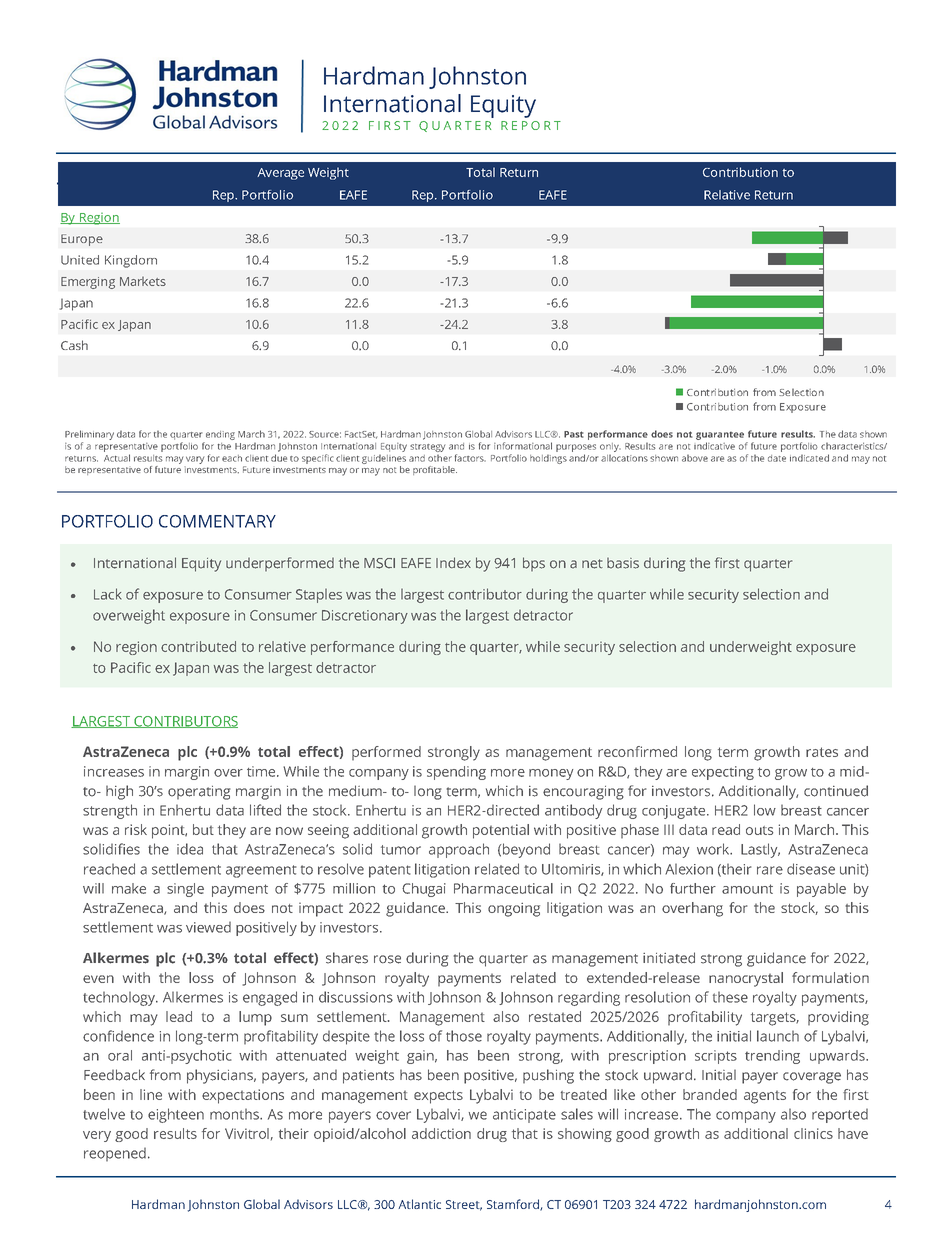 The width and height of the screenshot is (952, 1233). What do you see at coordinates (720, 435) in the screenshot?
I see `guarantee` at bounding box center [720, 435].
